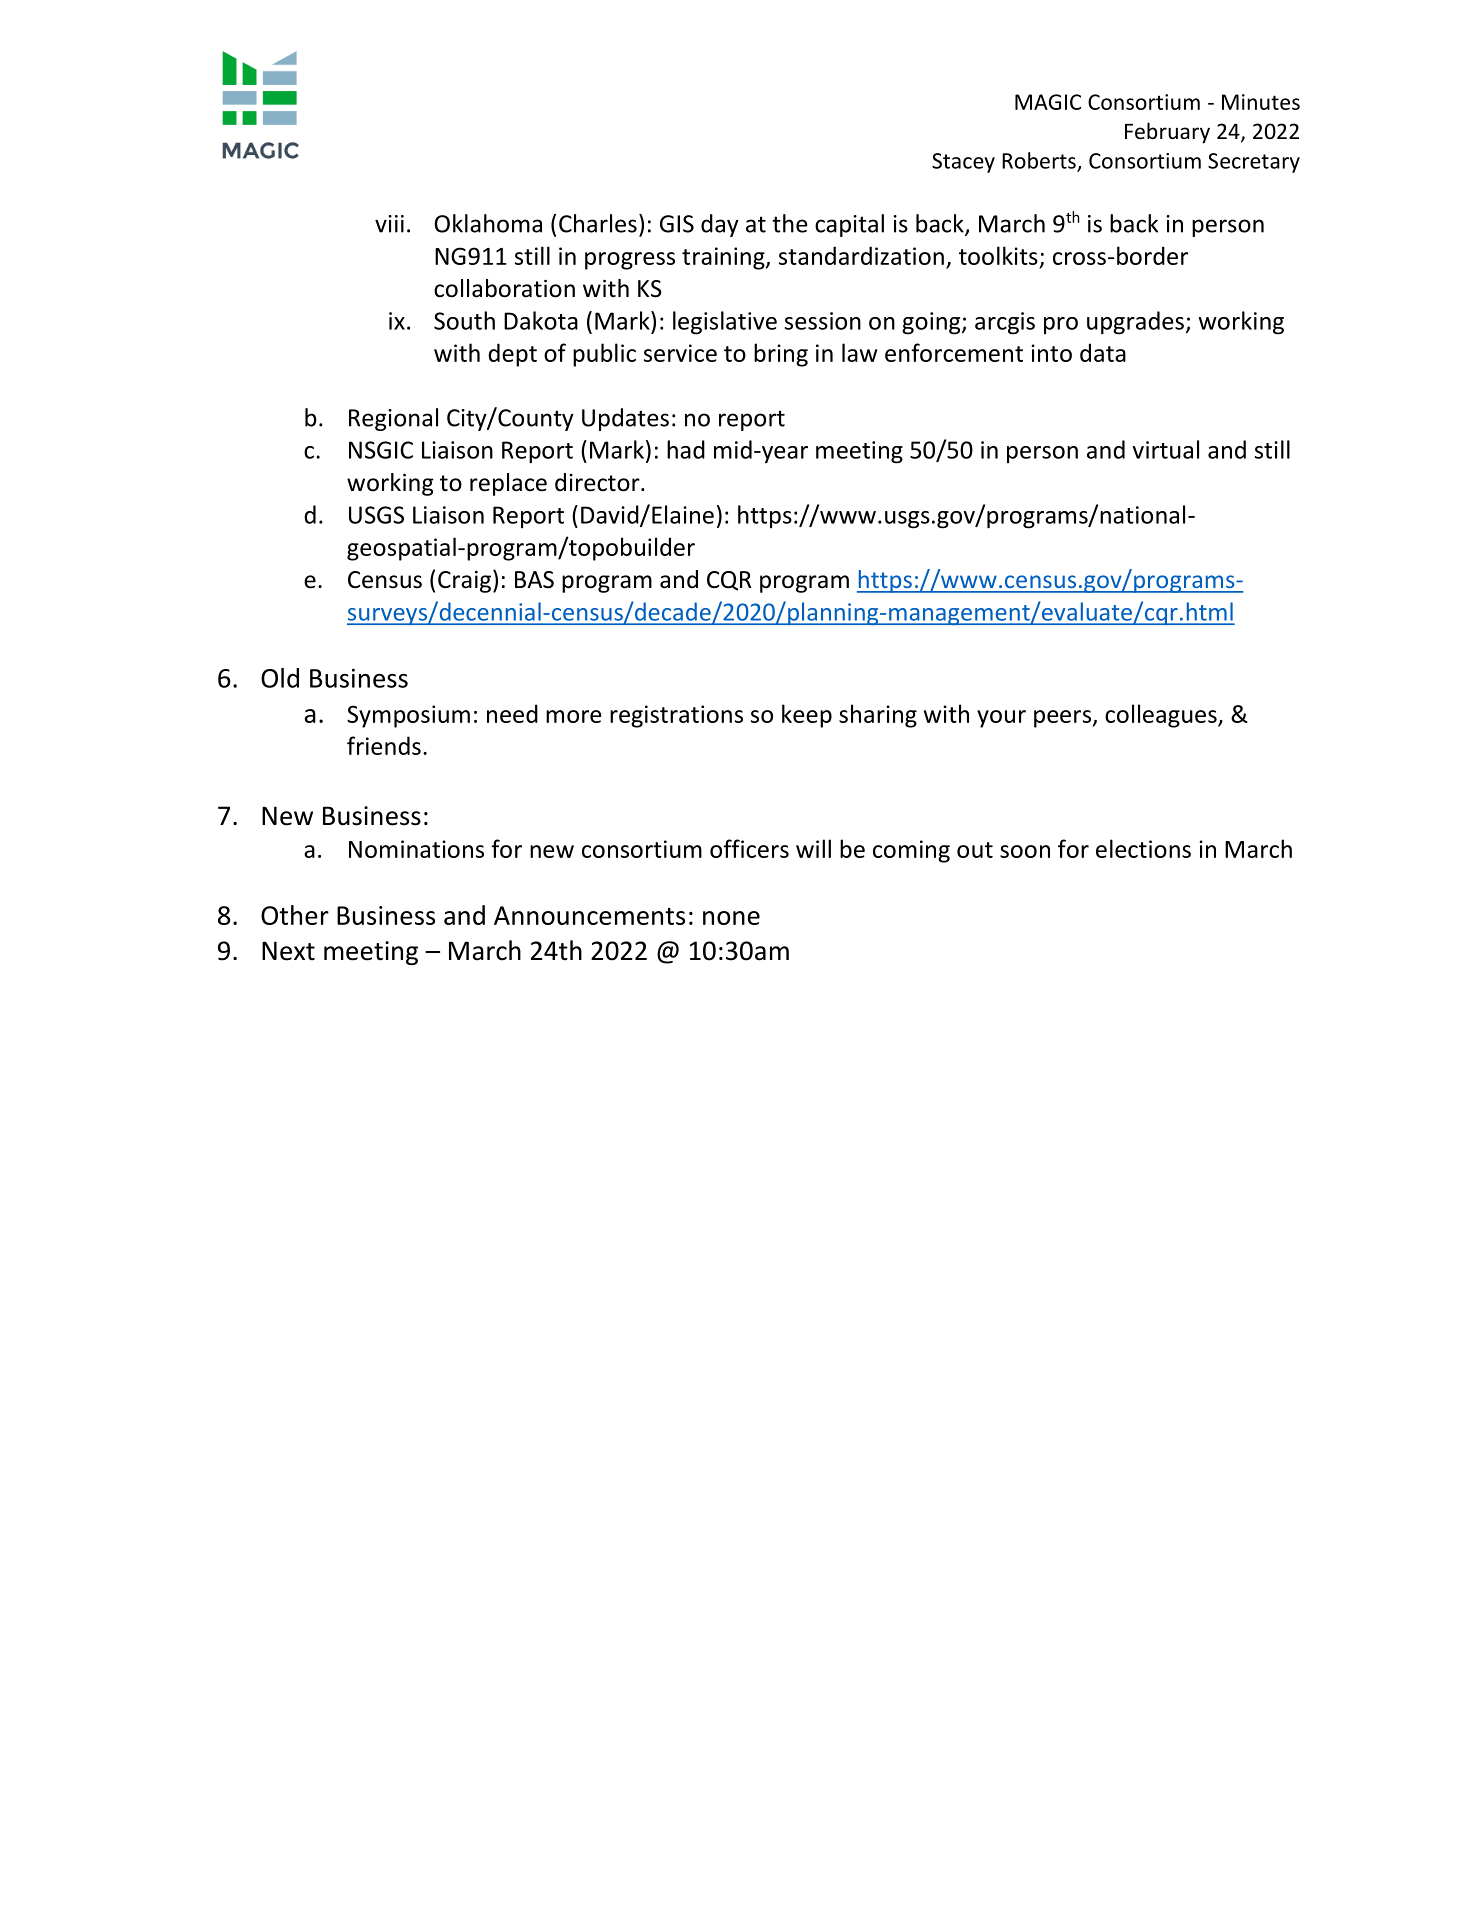 The image size is (1474, 1907). I want to click on bring, so click(781, 355).
